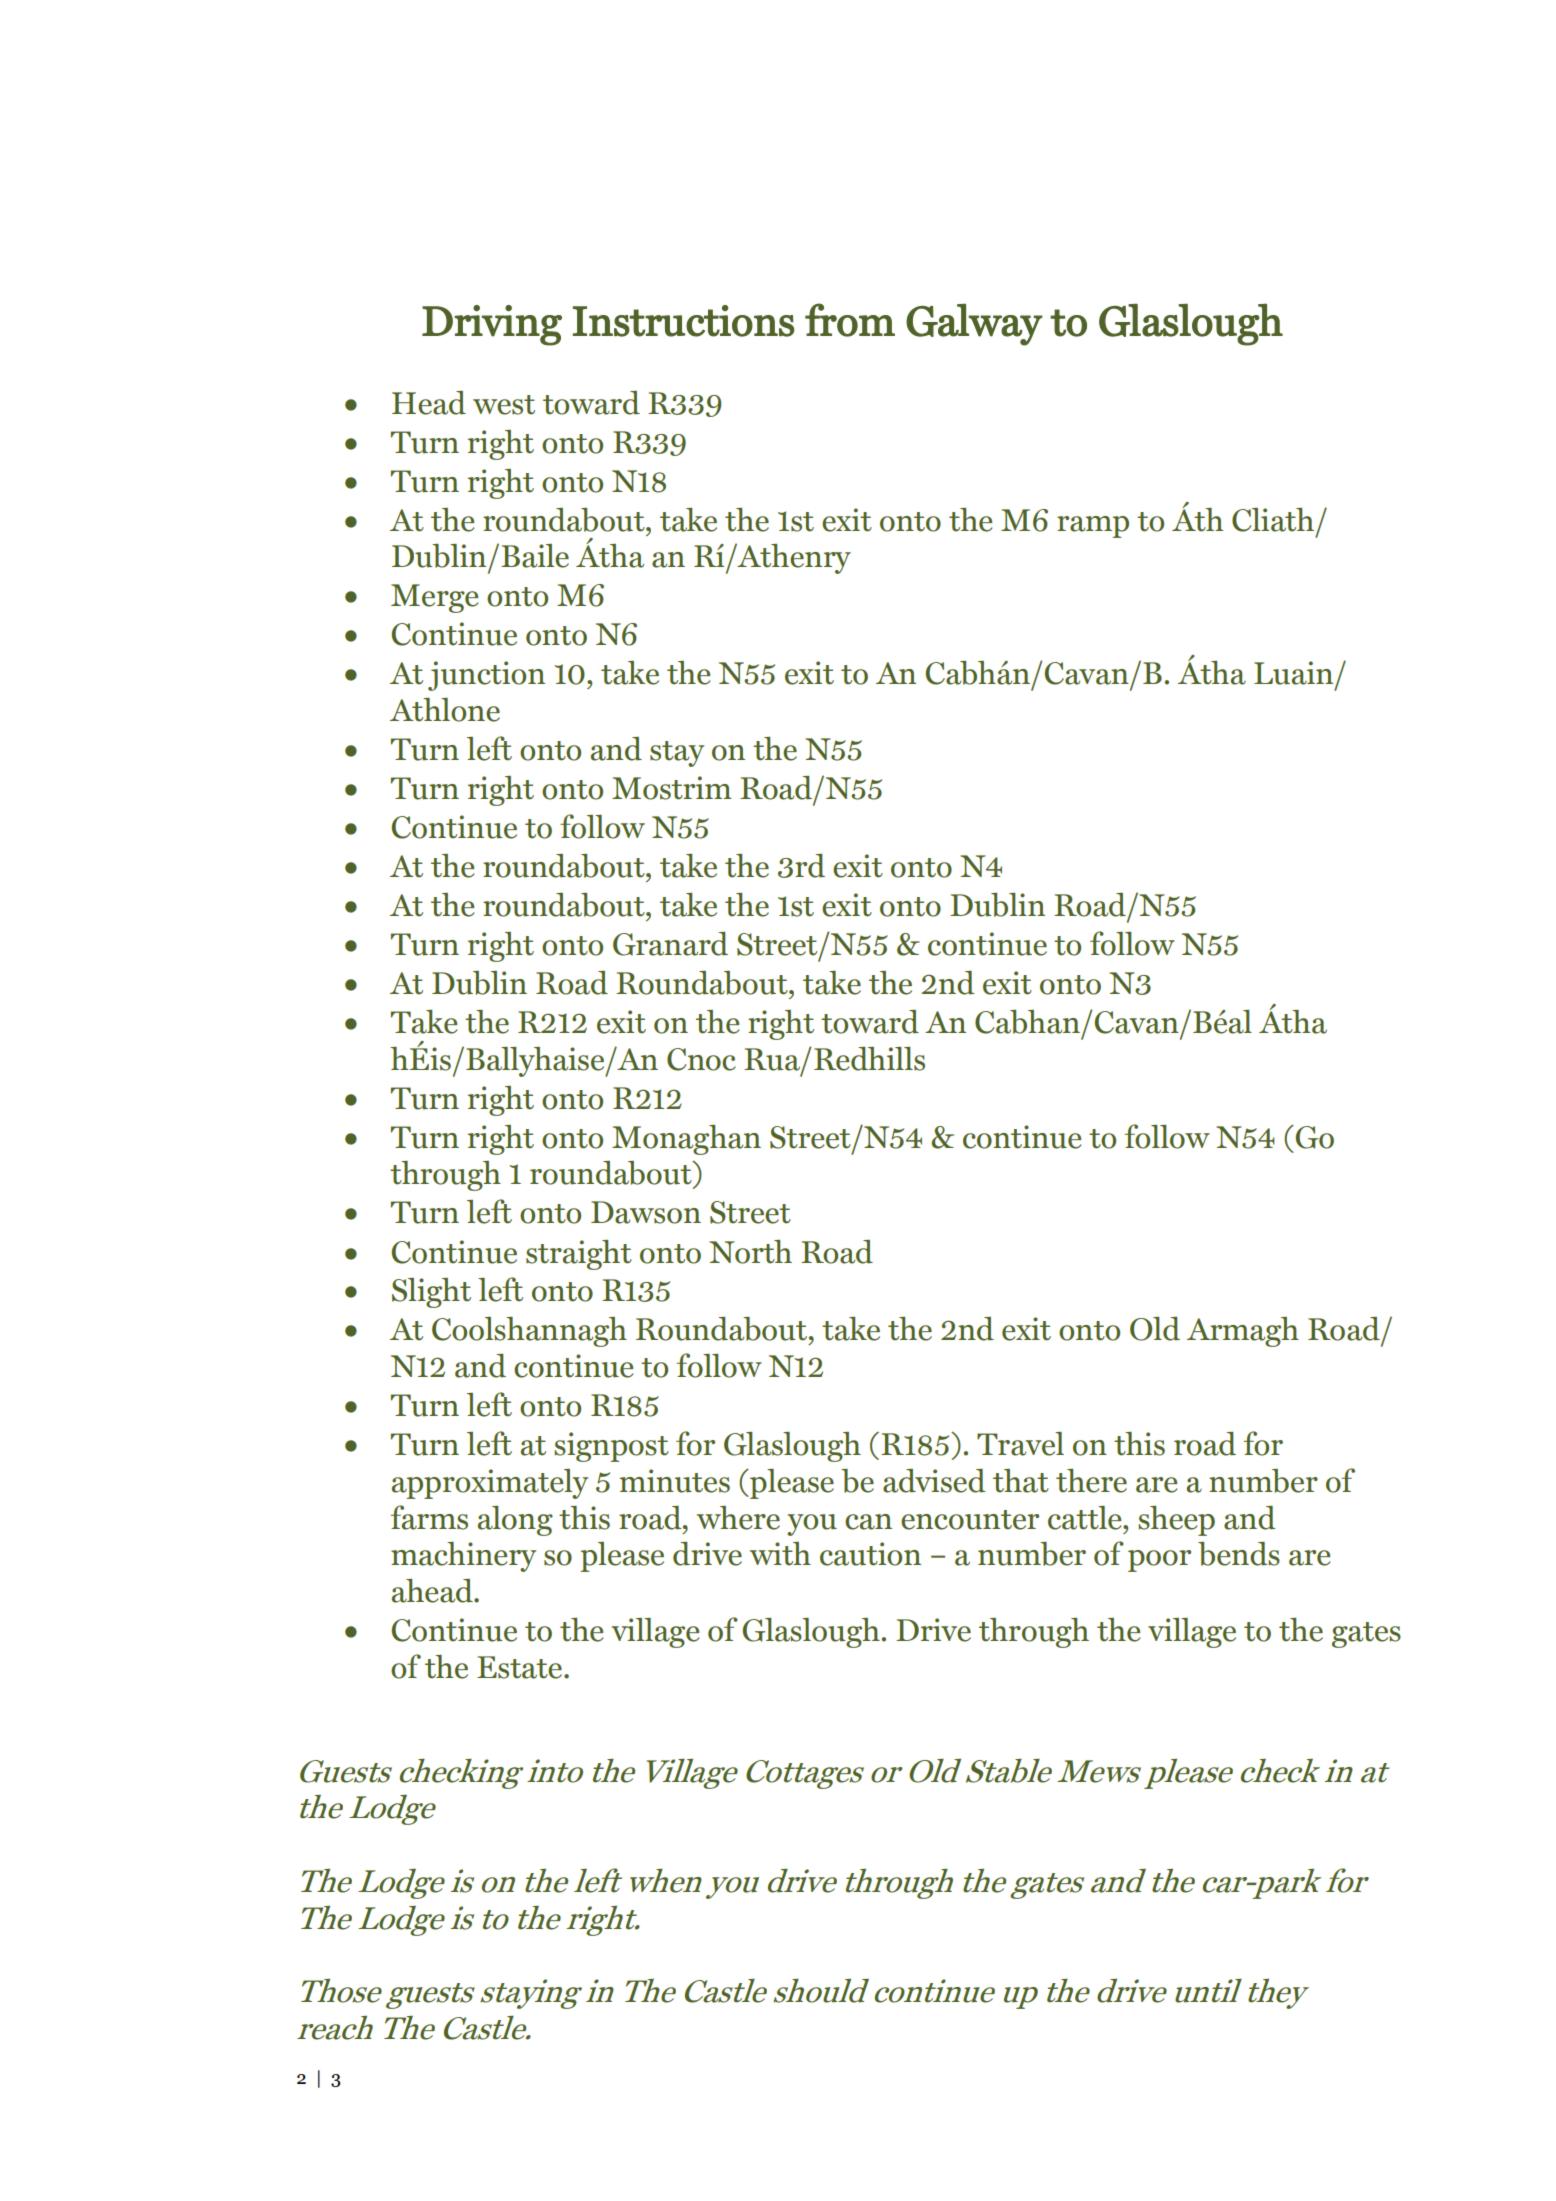  Describe the element at coordinates (686, 1140) in the image. I see `Monaghan` at that location.
